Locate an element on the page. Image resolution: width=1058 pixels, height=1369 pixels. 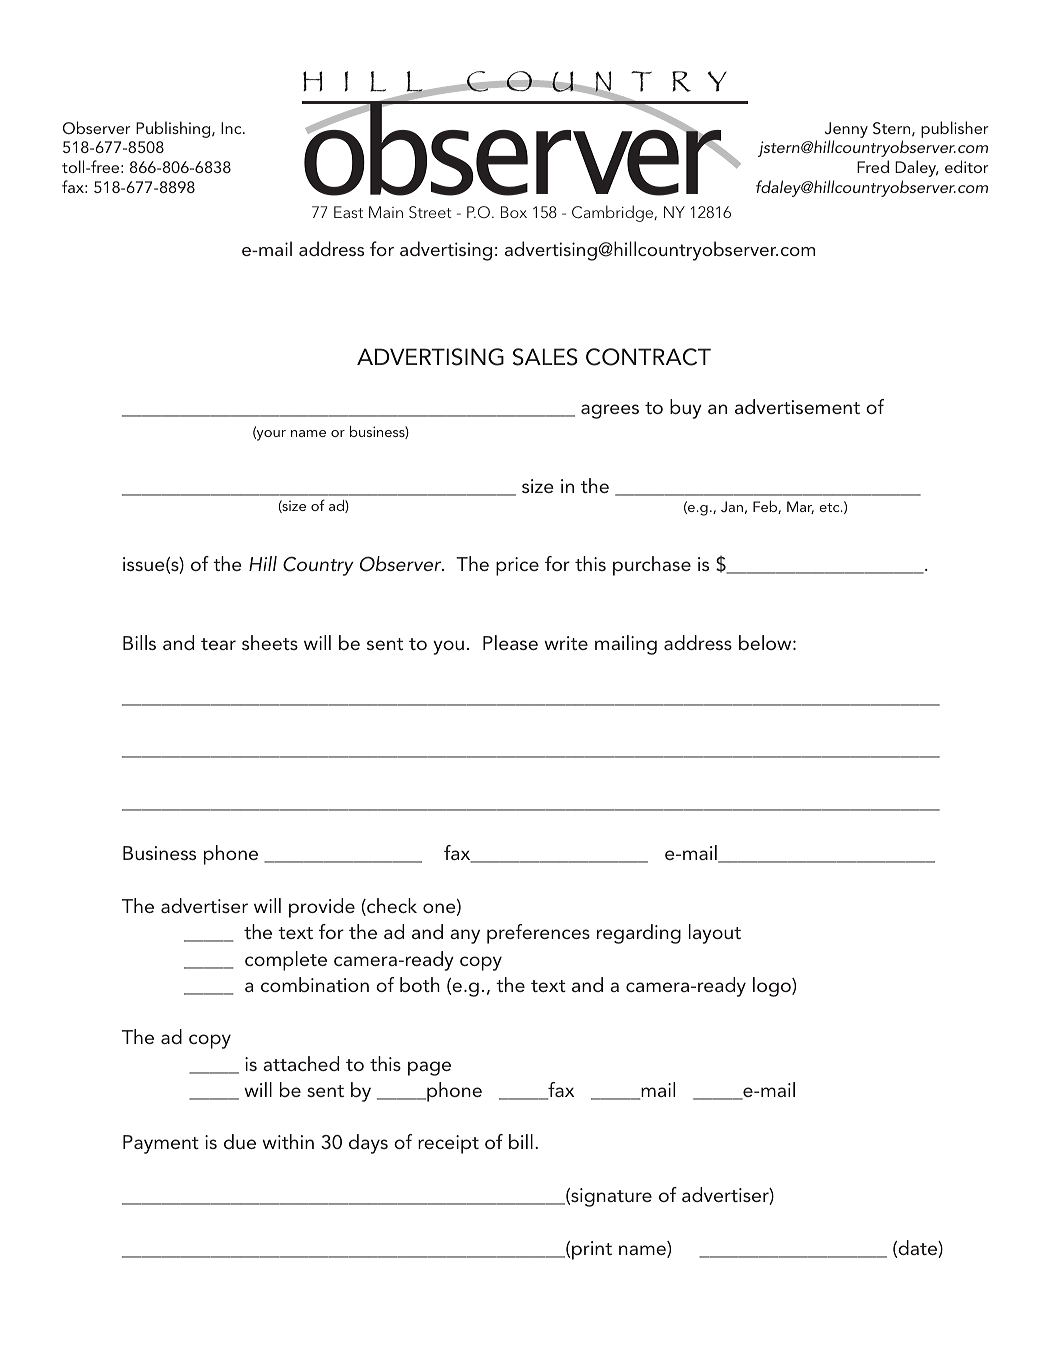
Inc is located at coordinates (232, 128).
